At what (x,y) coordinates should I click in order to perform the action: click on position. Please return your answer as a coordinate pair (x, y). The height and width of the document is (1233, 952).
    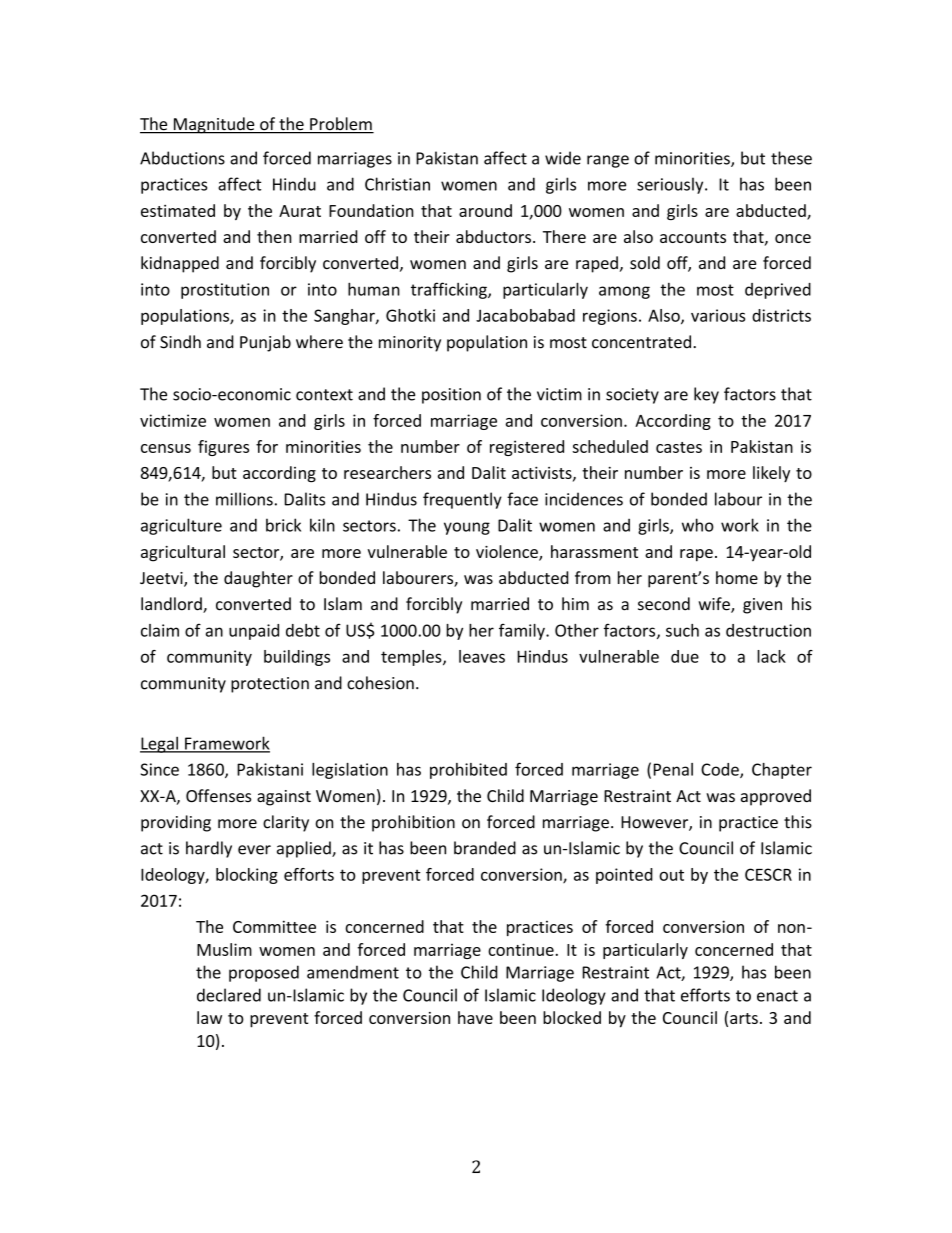
    Looking at the image, I should click on (451, 396).
